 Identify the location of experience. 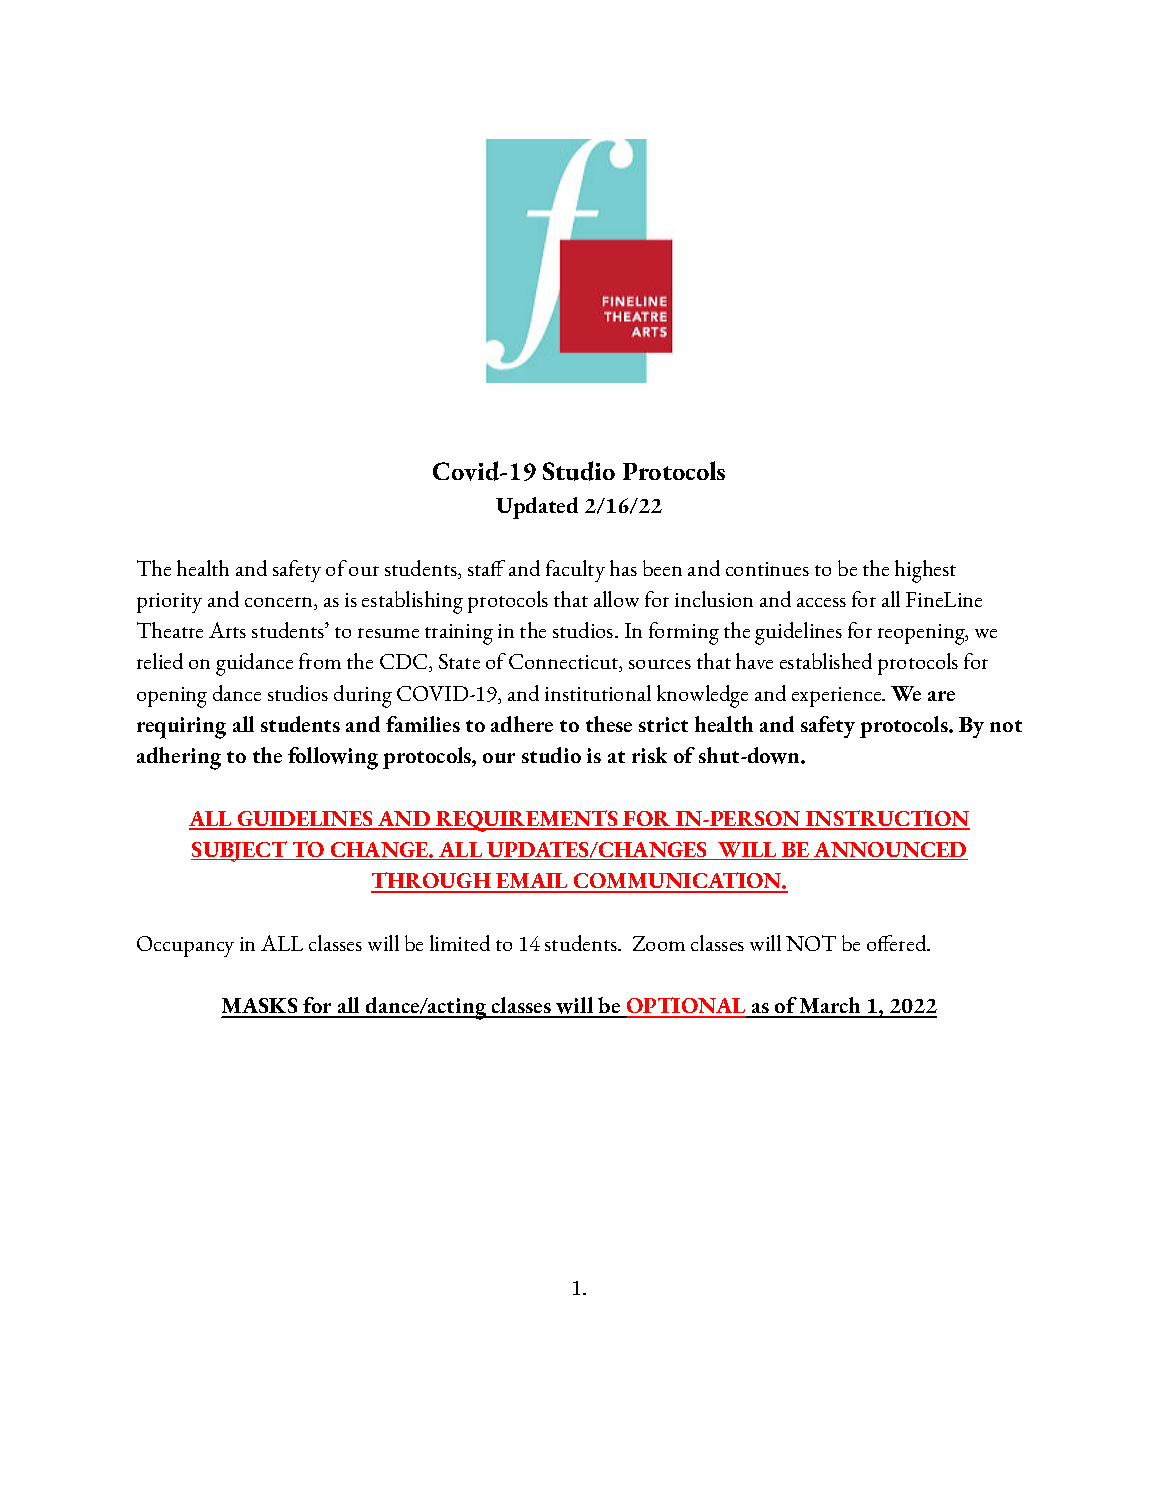
(838, 697).
